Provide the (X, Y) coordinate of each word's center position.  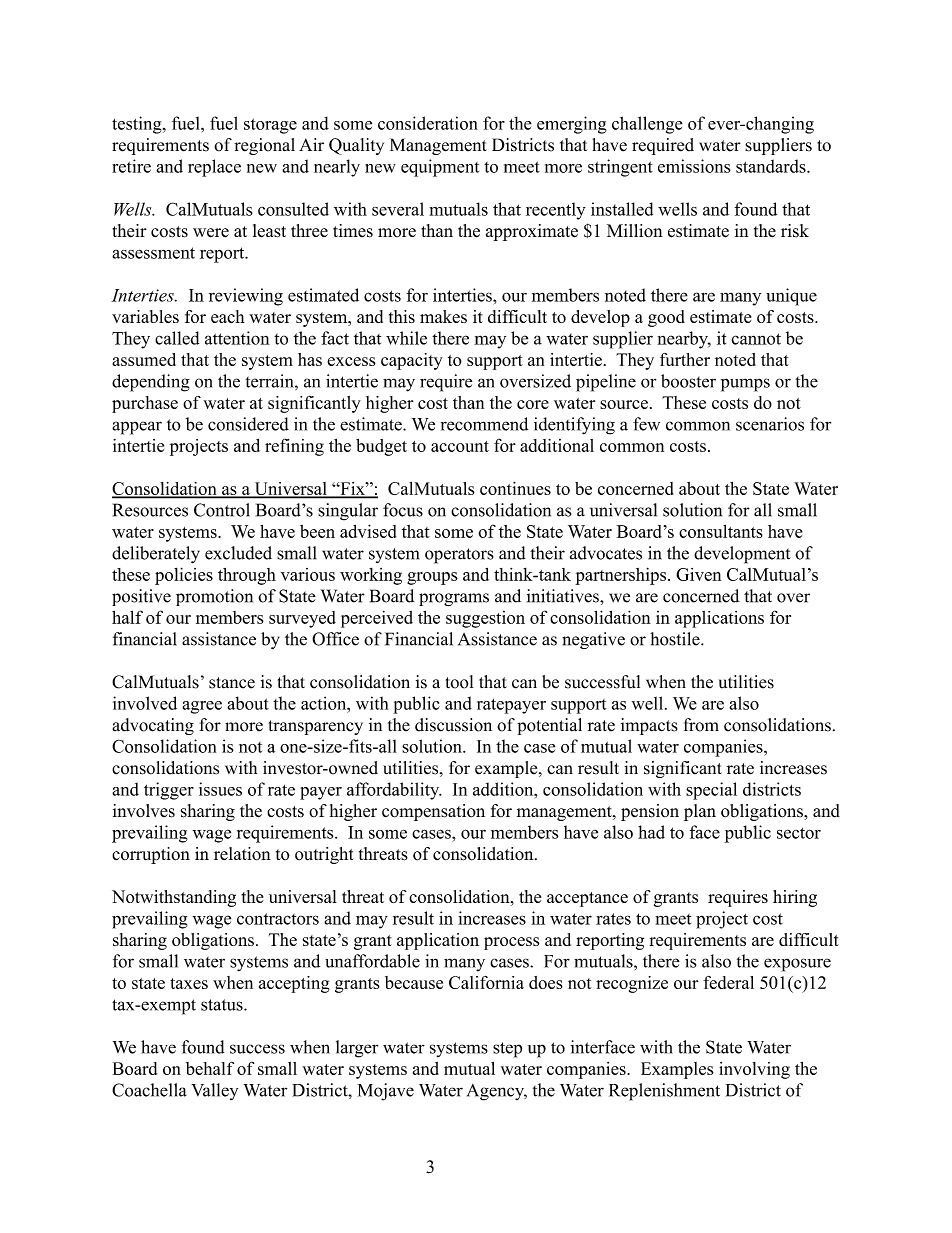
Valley (214, 1091)
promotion (214, 597)
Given (699, 574)
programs (454, 599)
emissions (694, 166)
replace (214, 168)
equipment (440, 168)
